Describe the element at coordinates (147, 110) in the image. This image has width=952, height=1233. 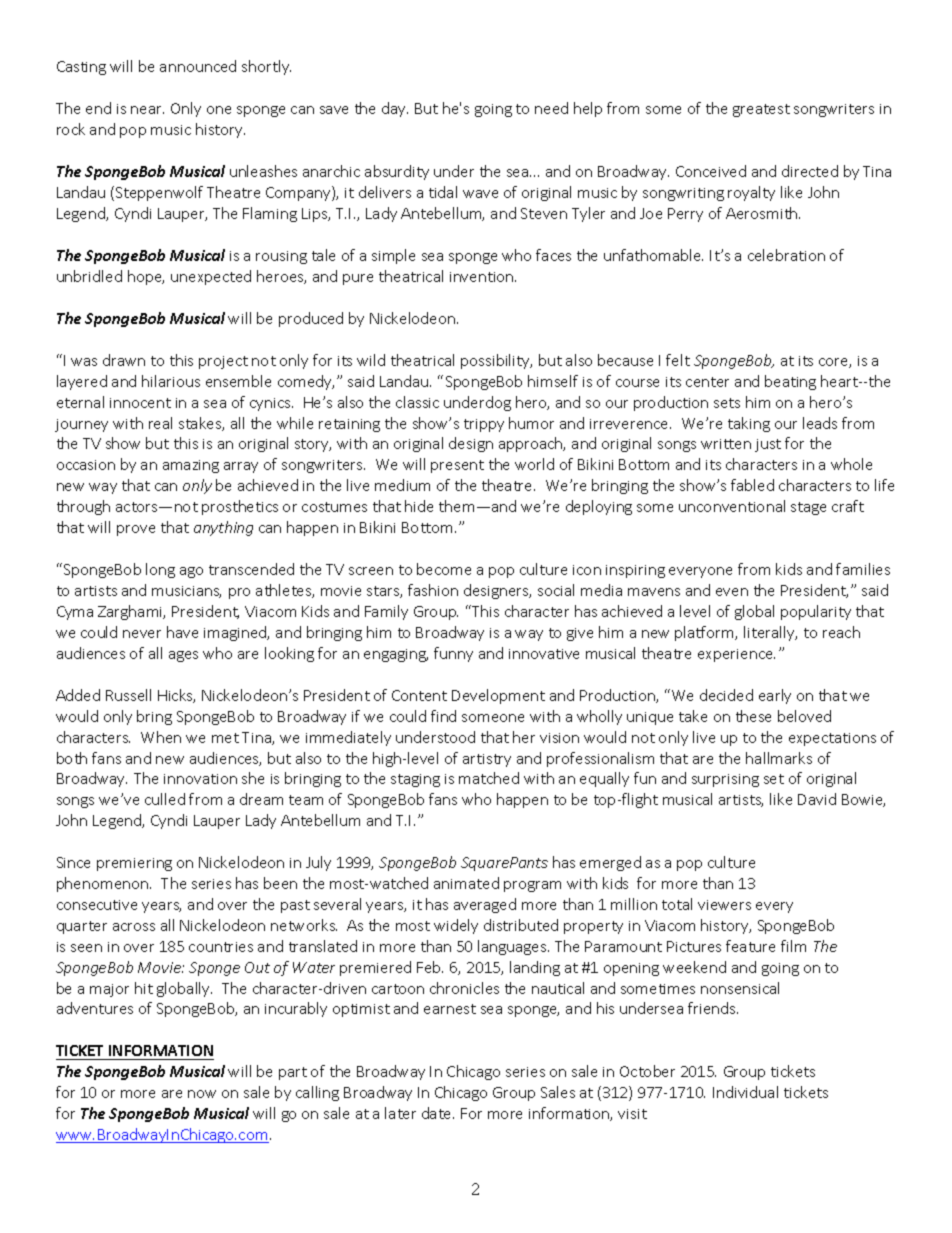
I see `near` at that location.
